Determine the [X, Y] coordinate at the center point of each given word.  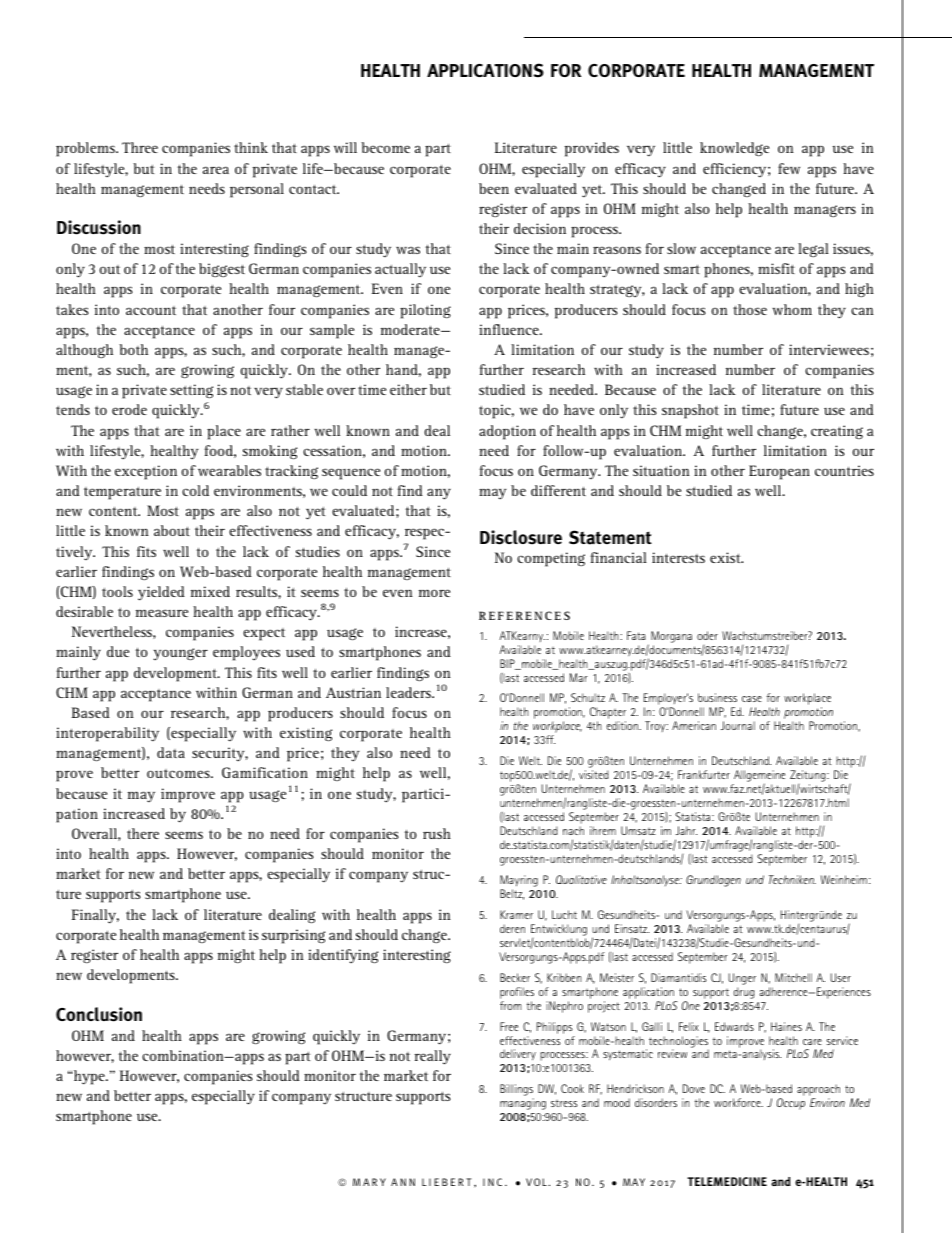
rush [437, 833]
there [143, 833]
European [779, 472]
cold [195, 490]
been [494, 188]
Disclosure [521, 537]
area [216, 170]
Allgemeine [758, 777]
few [789, 168]
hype [90, 1077]
